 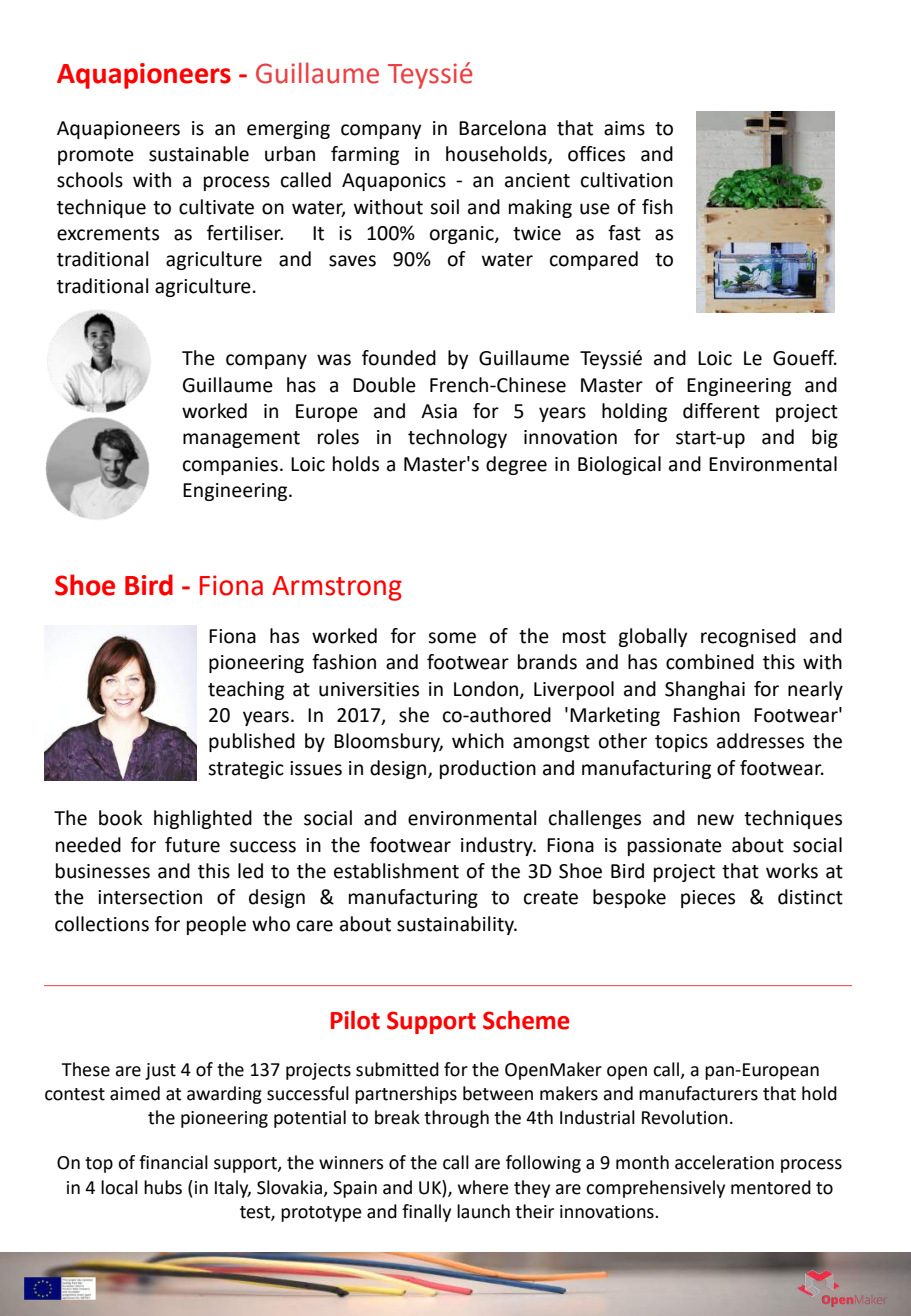 What do you see at coordinates (657, 207) in the document?
I see `fish` at bounding box center [657, 207].
